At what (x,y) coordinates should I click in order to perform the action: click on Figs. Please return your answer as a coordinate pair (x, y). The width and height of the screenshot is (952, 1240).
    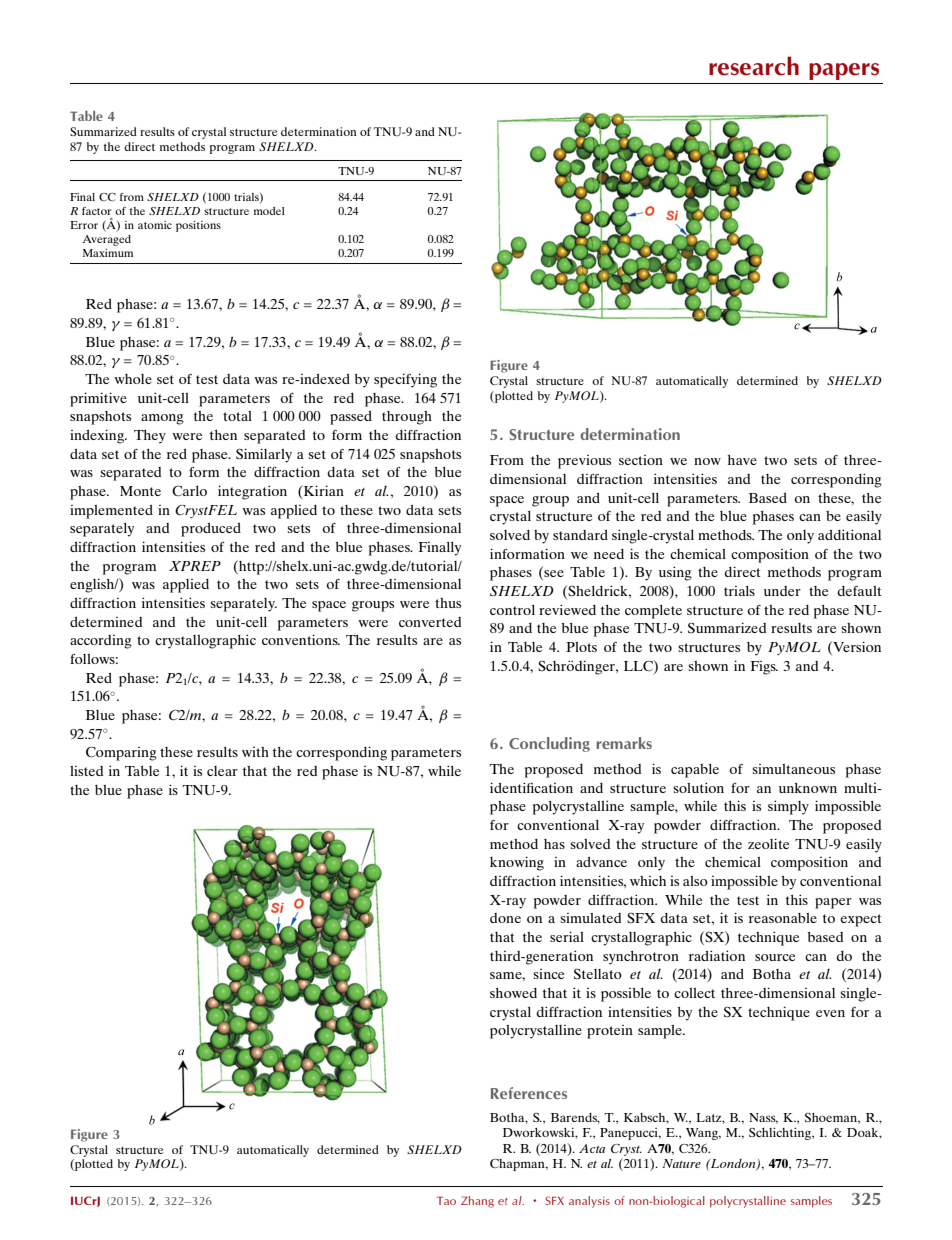
    Looking at the image, I should click on (764, 668).
